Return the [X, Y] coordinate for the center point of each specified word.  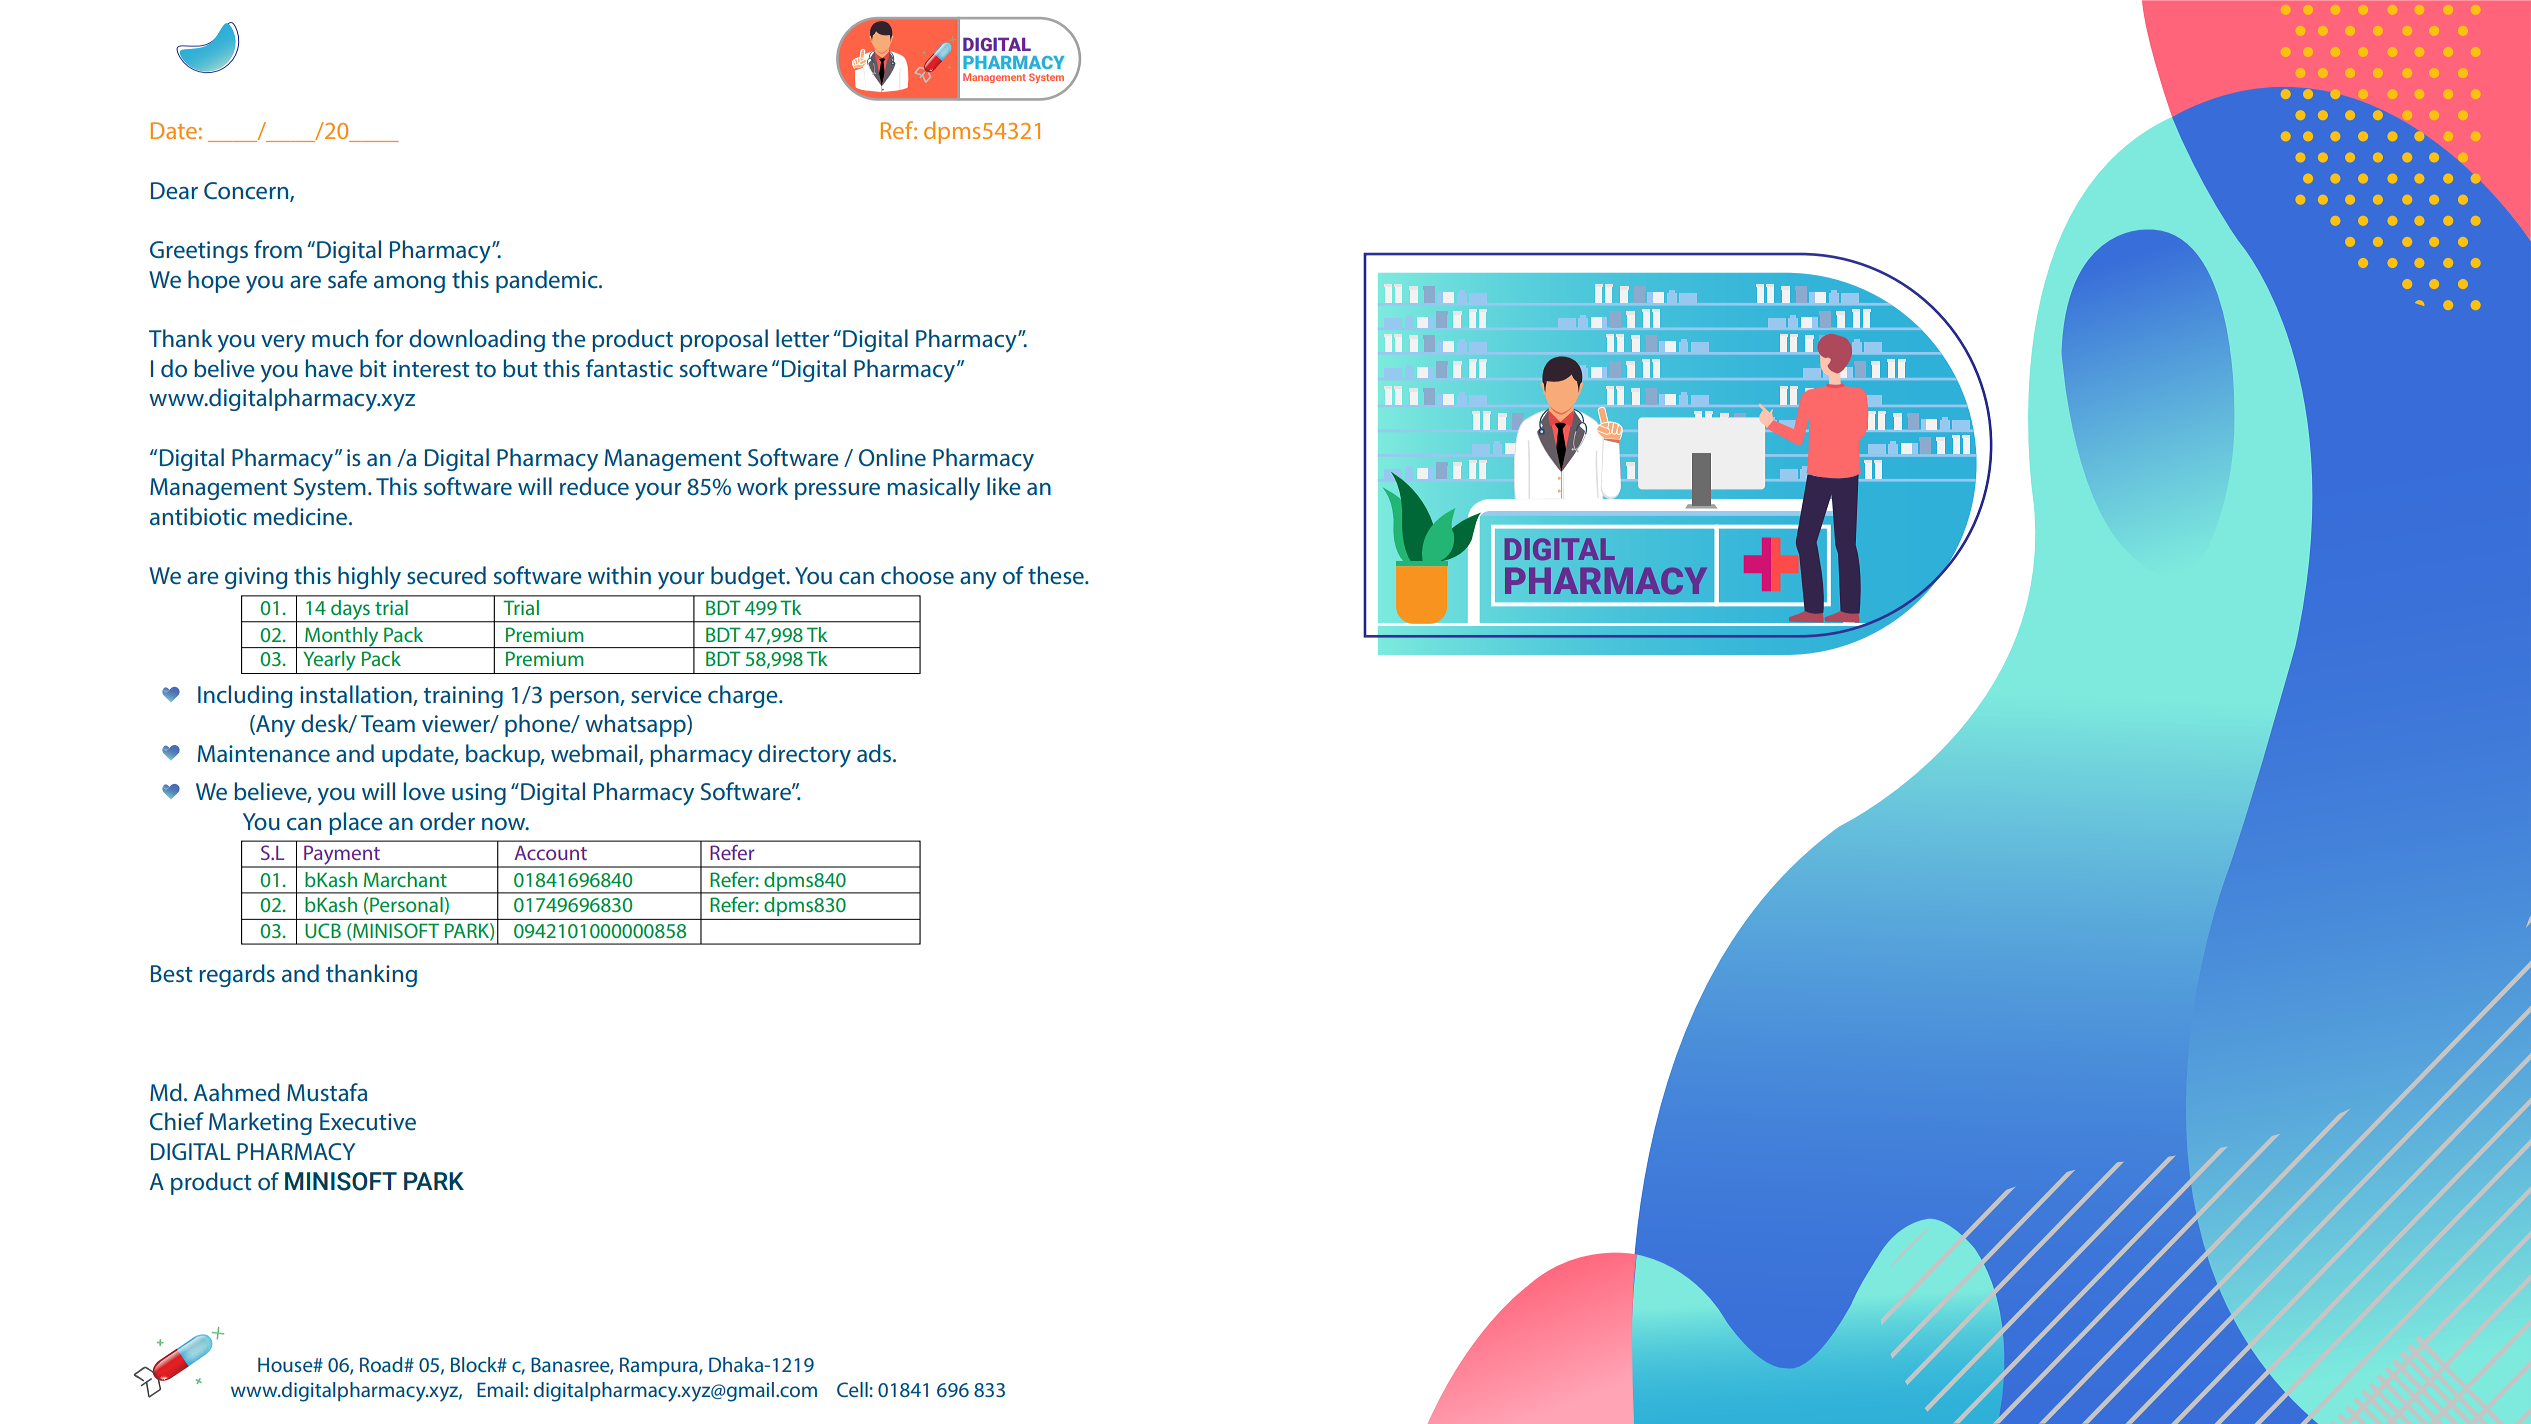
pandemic [548, 281]
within [619, 575]
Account [550, 853]
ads [874, 753]
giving [256, 578]
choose [917, 575]
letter [802, 338]
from [278, 249]
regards [237, 975]
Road [382, 1364]
